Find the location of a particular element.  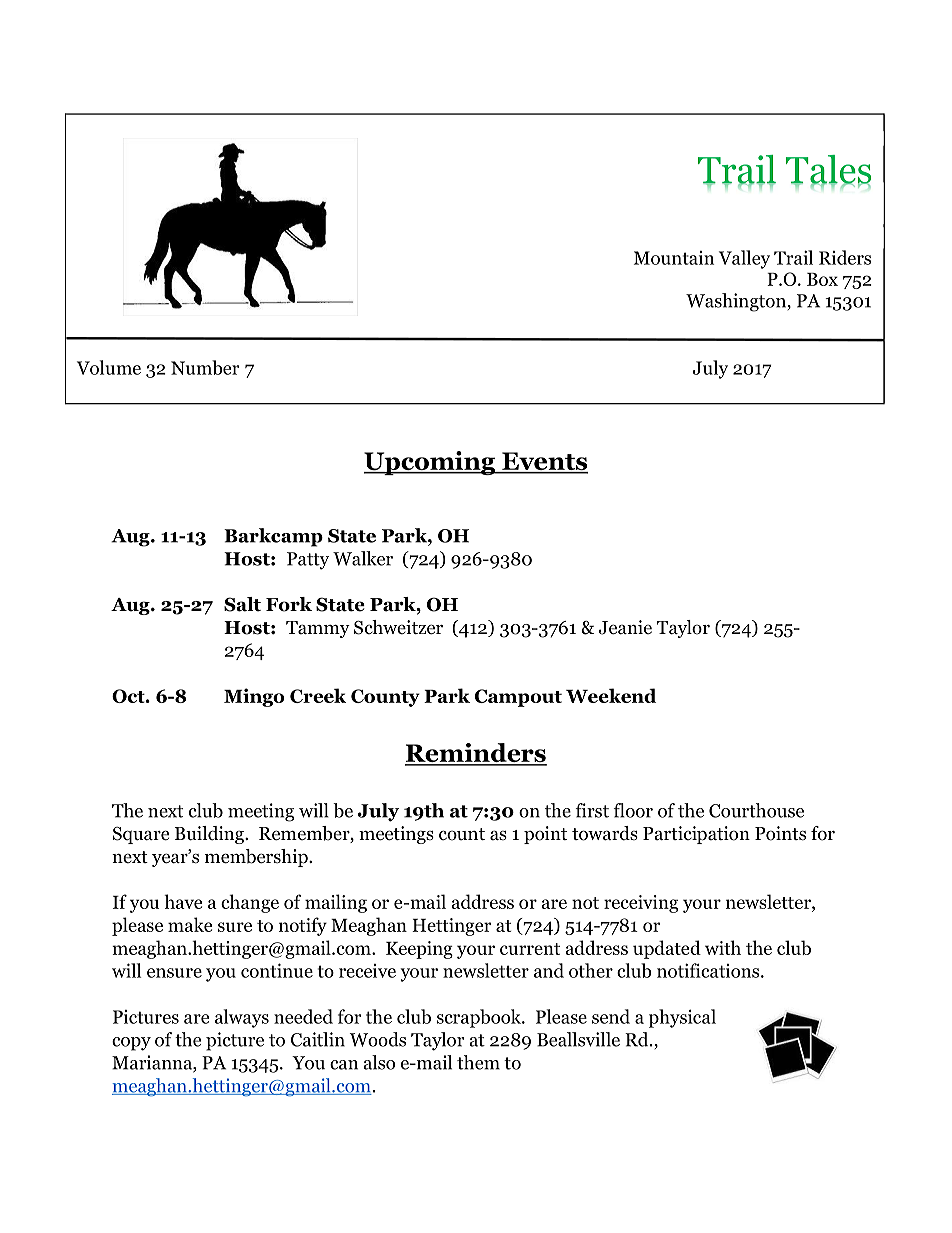

scrapbook is located at coordinates (480, 1018).
